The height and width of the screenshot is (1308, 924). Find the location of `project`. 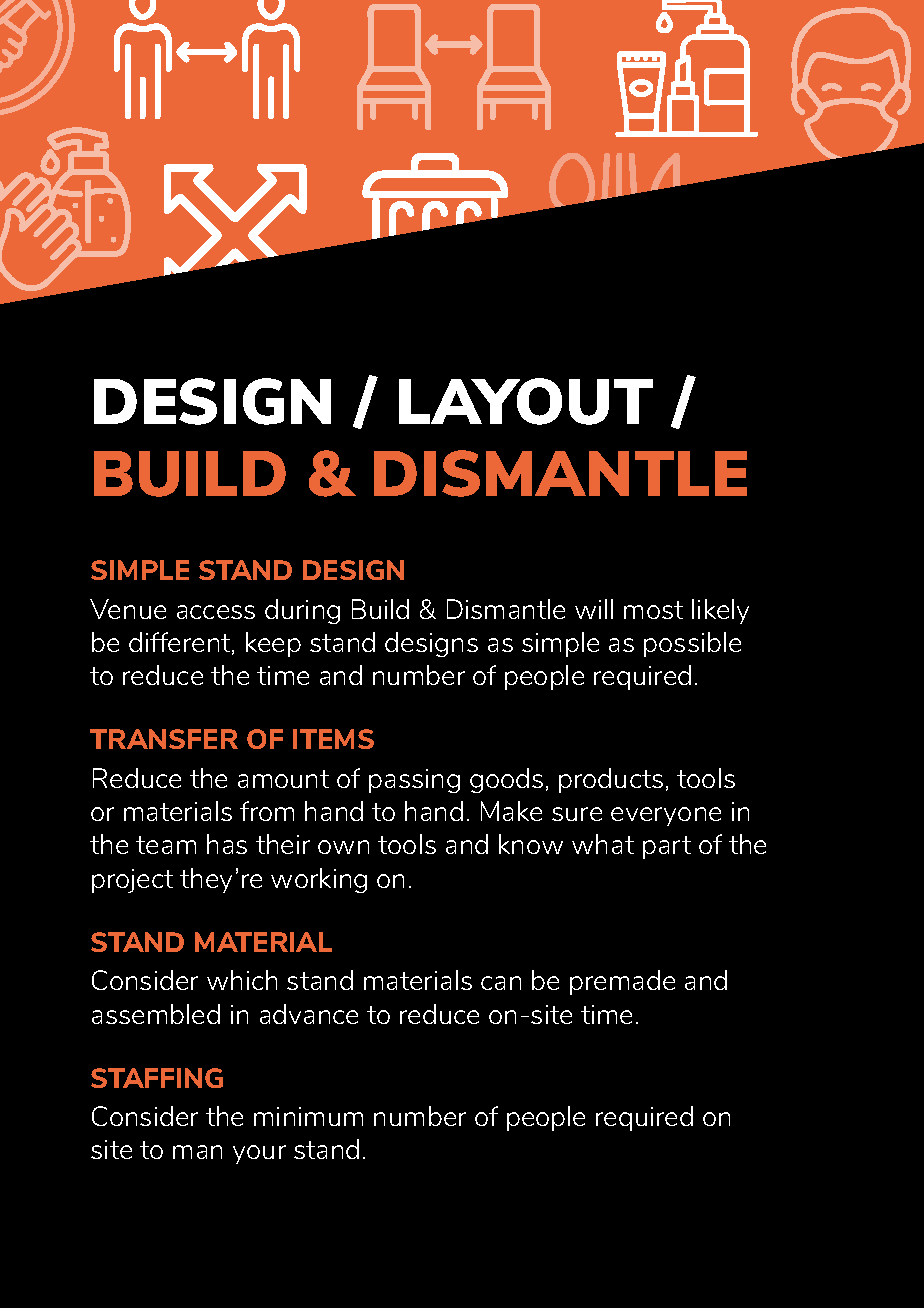

project is located at coordinates (132, 881).
